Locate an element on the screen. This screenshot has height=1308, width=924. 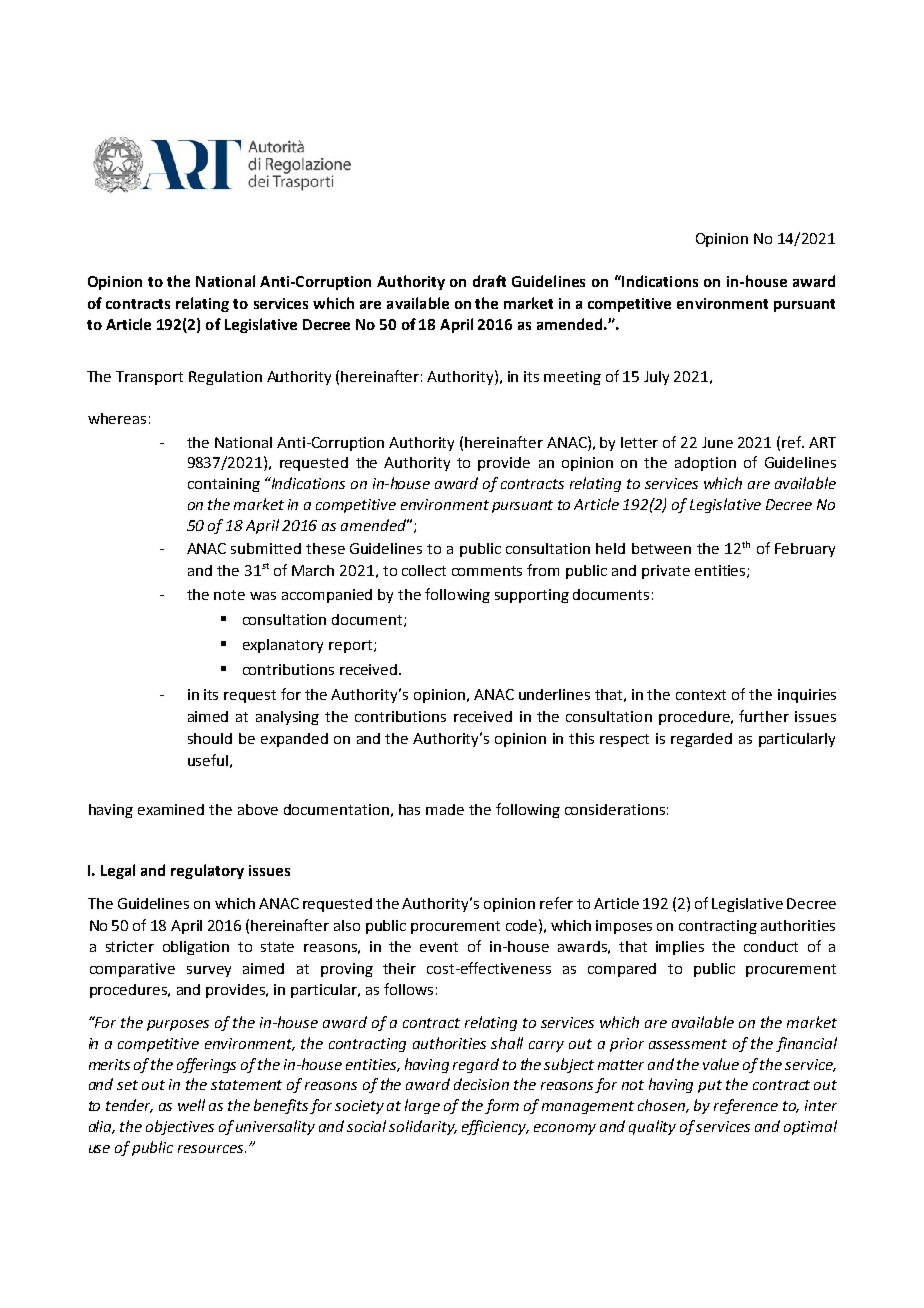
Regulation is located at coordinates (225, 378).
